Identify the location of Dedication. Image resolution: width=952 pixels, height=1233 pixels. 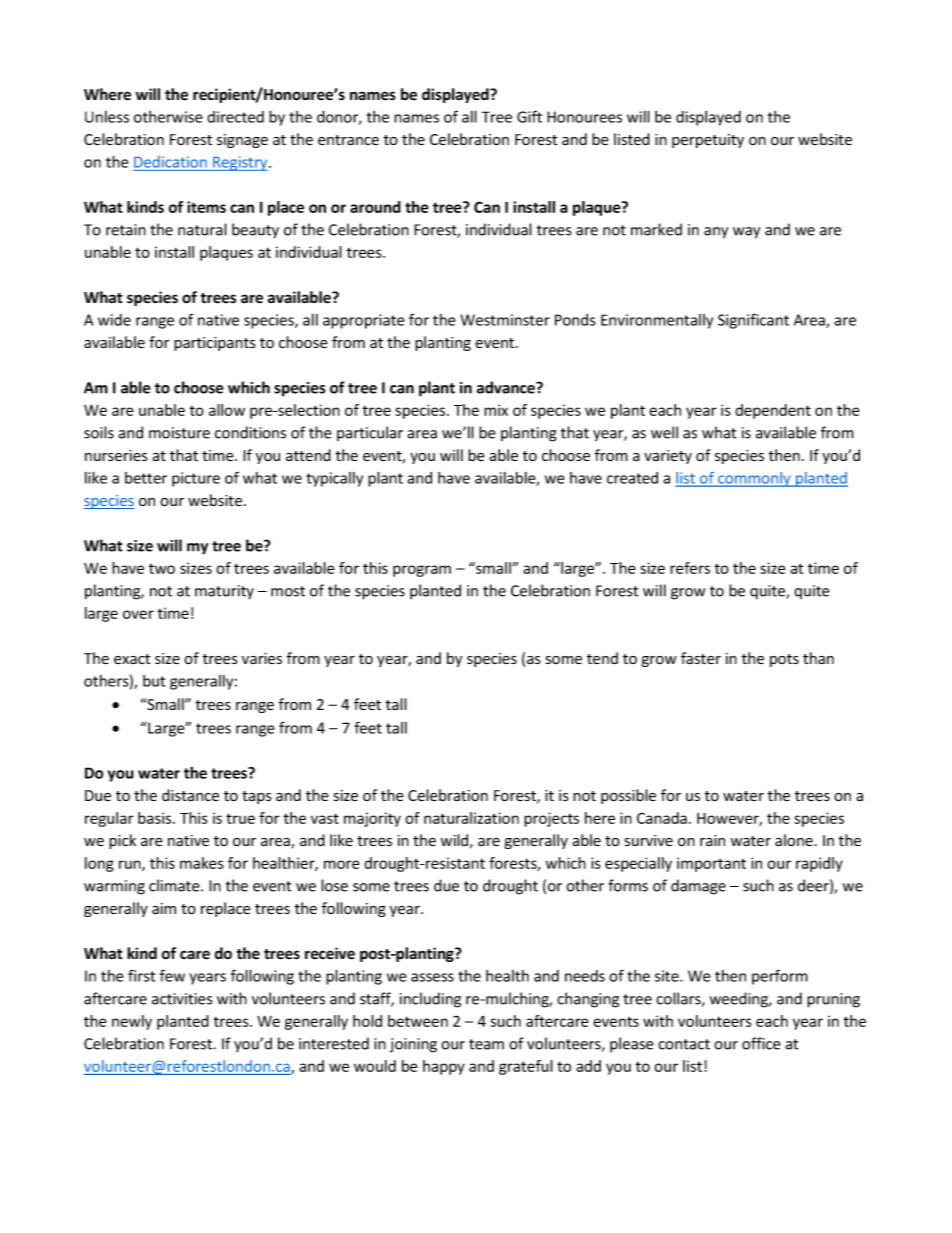
(170, 162).
